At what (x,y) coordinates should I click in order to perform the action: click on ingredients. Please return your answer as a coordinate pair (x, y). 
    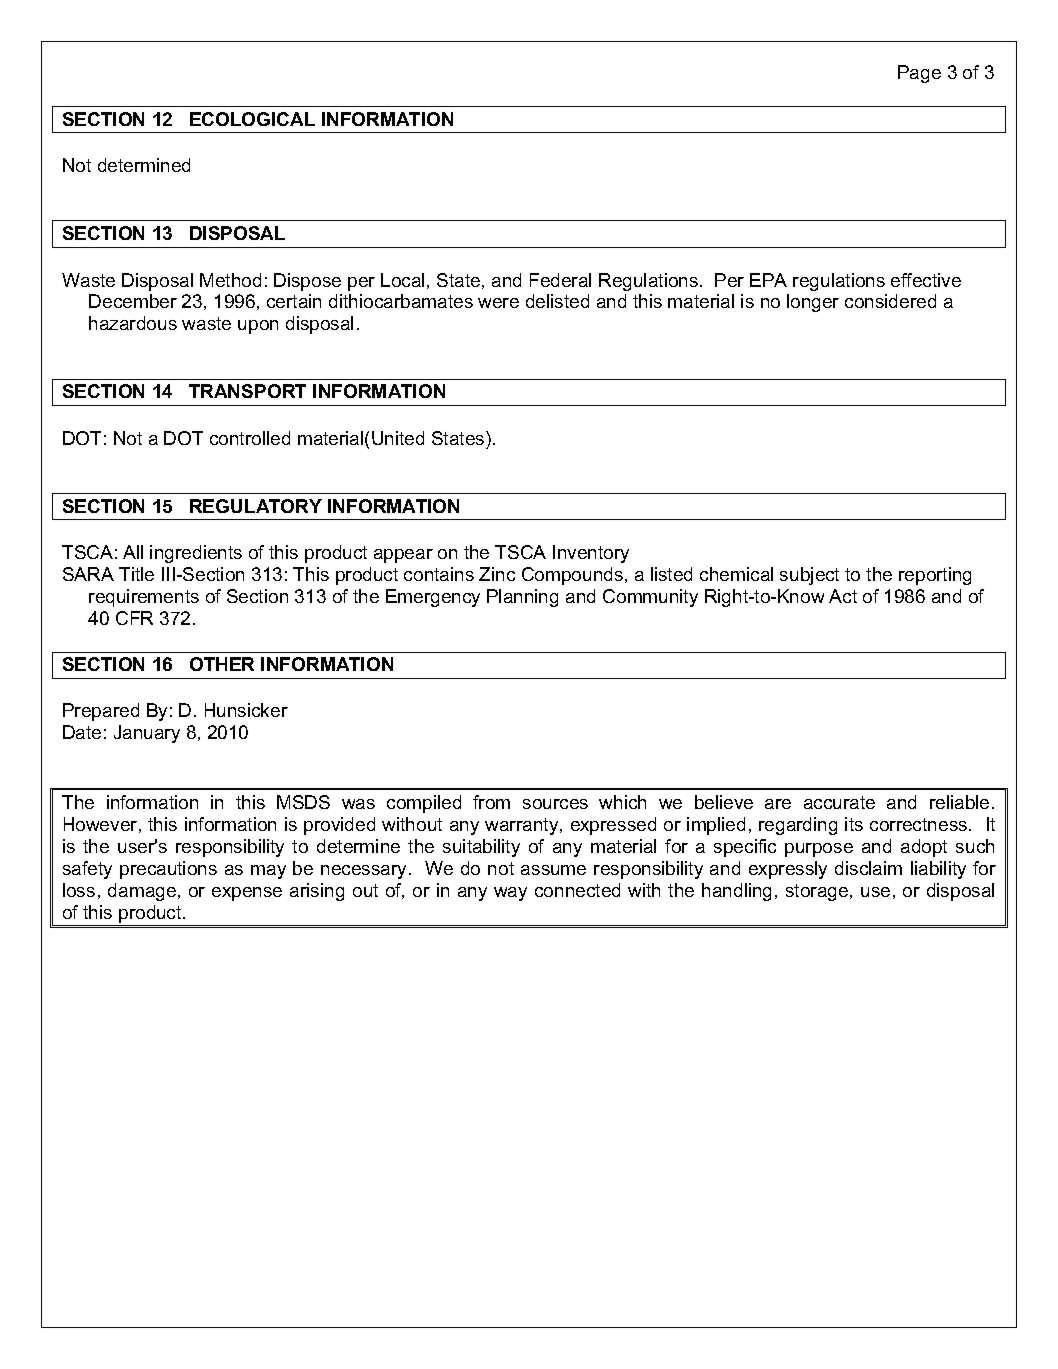
    Looking at the image, I should click on (196, 554).
